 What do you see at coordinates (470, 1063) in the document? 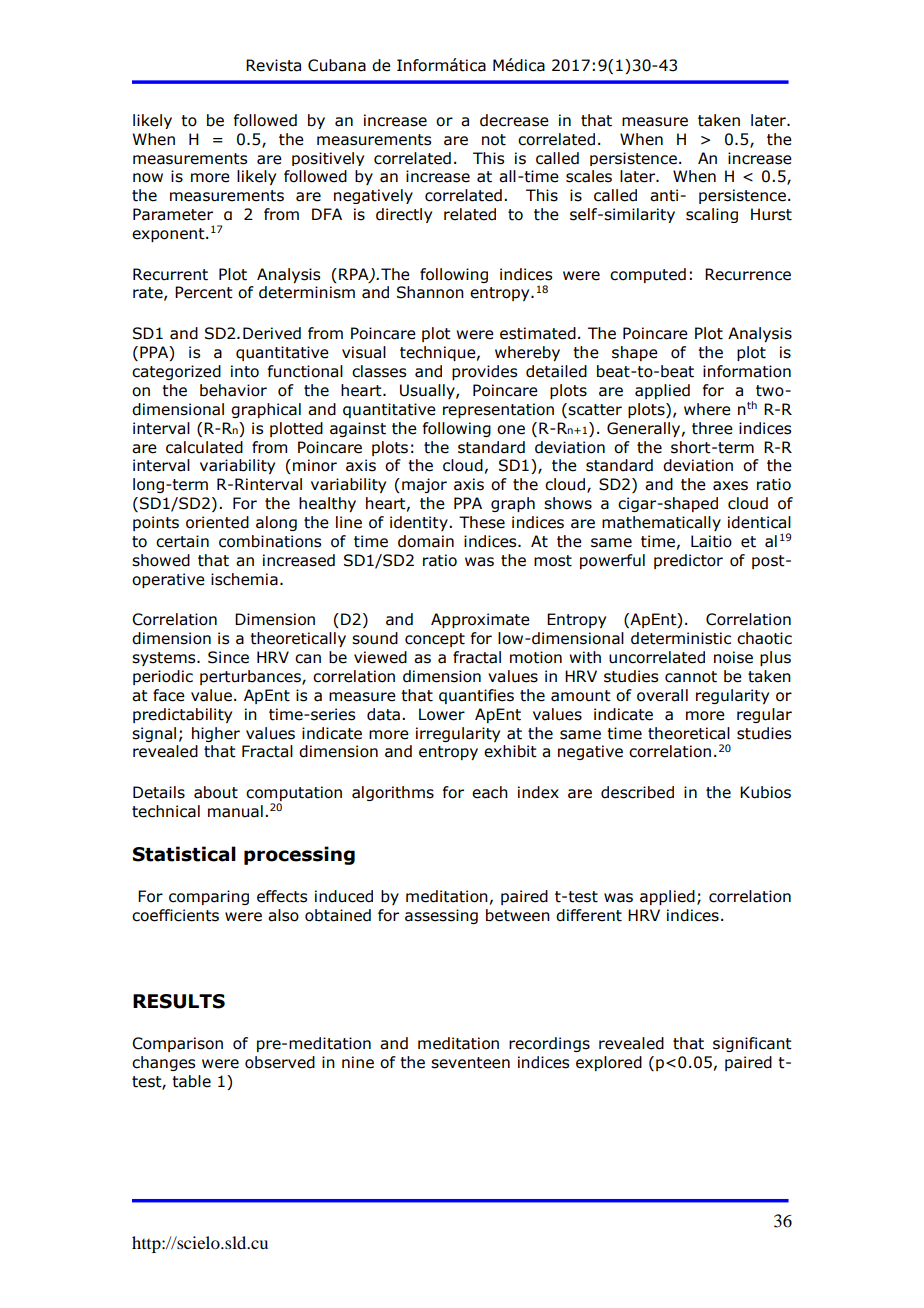
I see `seventeen` at bounding box center [470, 1063].
